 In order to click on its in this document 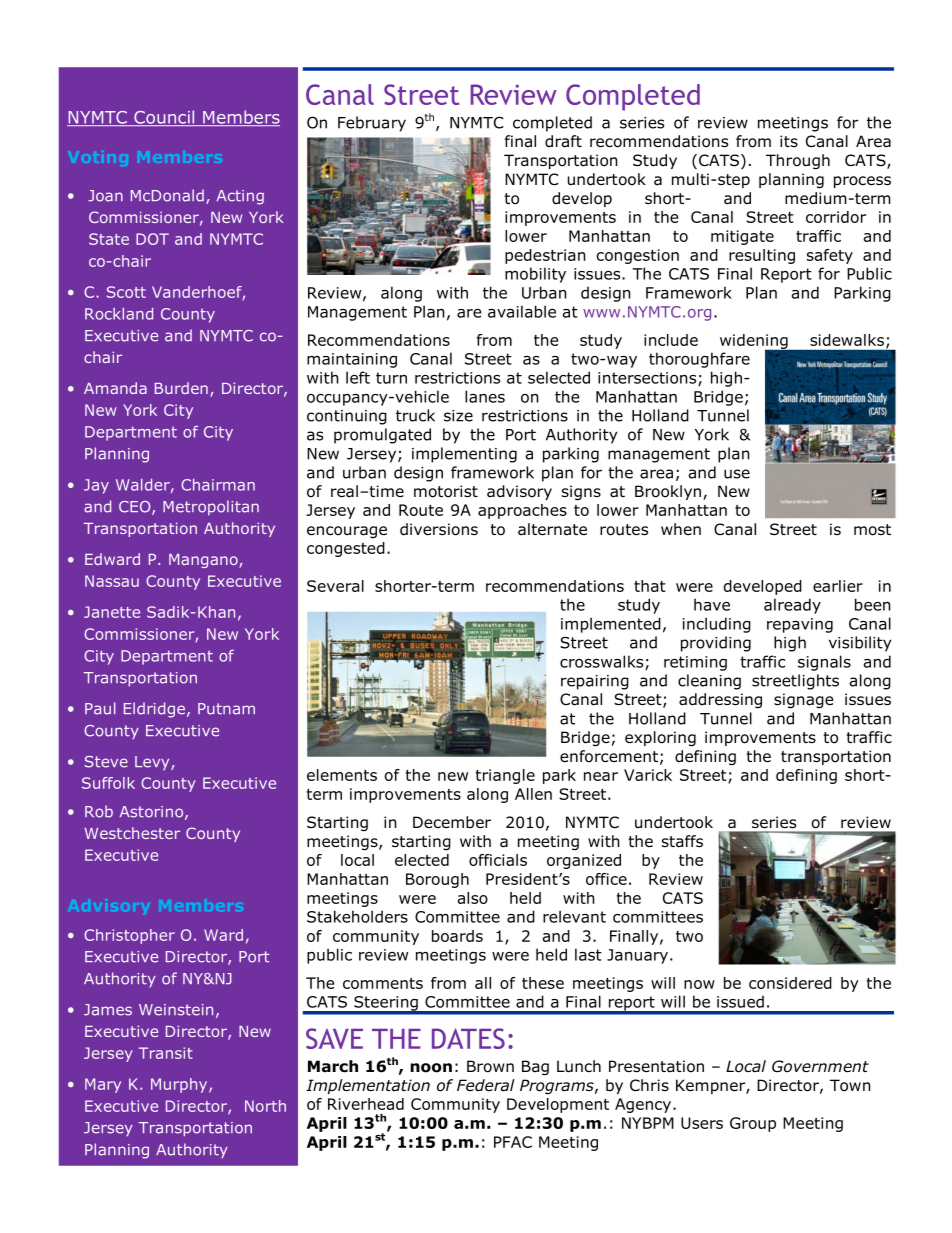, I will do `click(789, 141)`.
